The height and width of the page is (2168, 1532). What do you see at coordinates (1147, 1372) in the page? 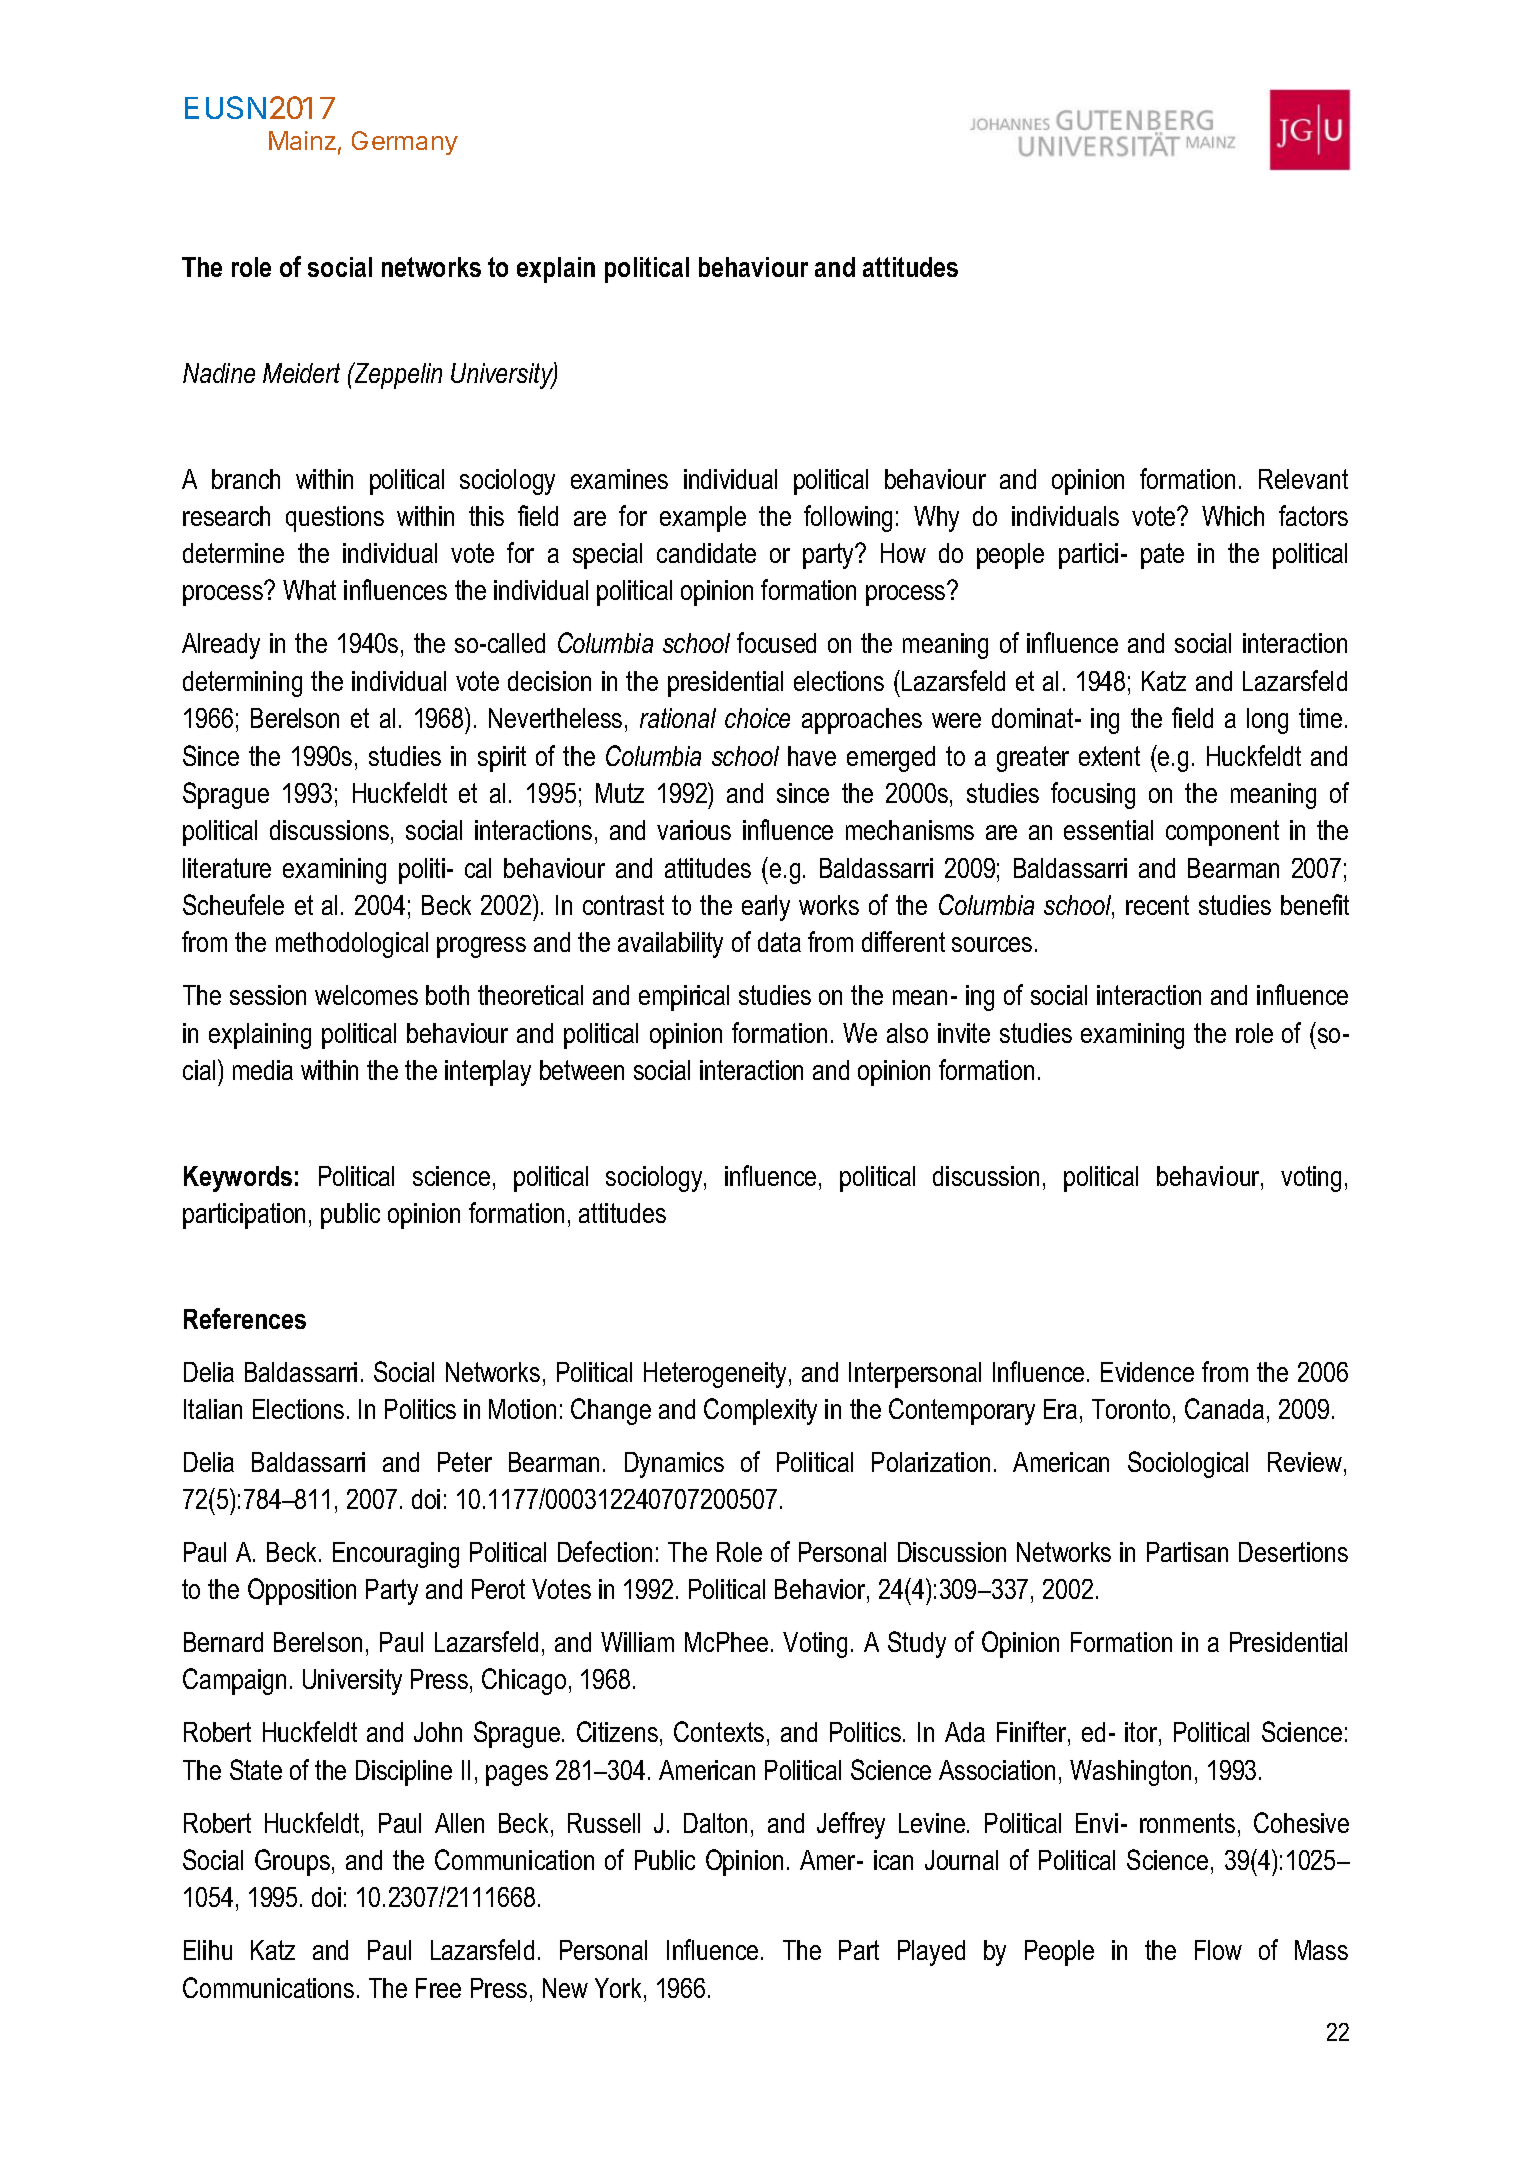
I see `Evidence` at bounding box center [1147, 1372].
